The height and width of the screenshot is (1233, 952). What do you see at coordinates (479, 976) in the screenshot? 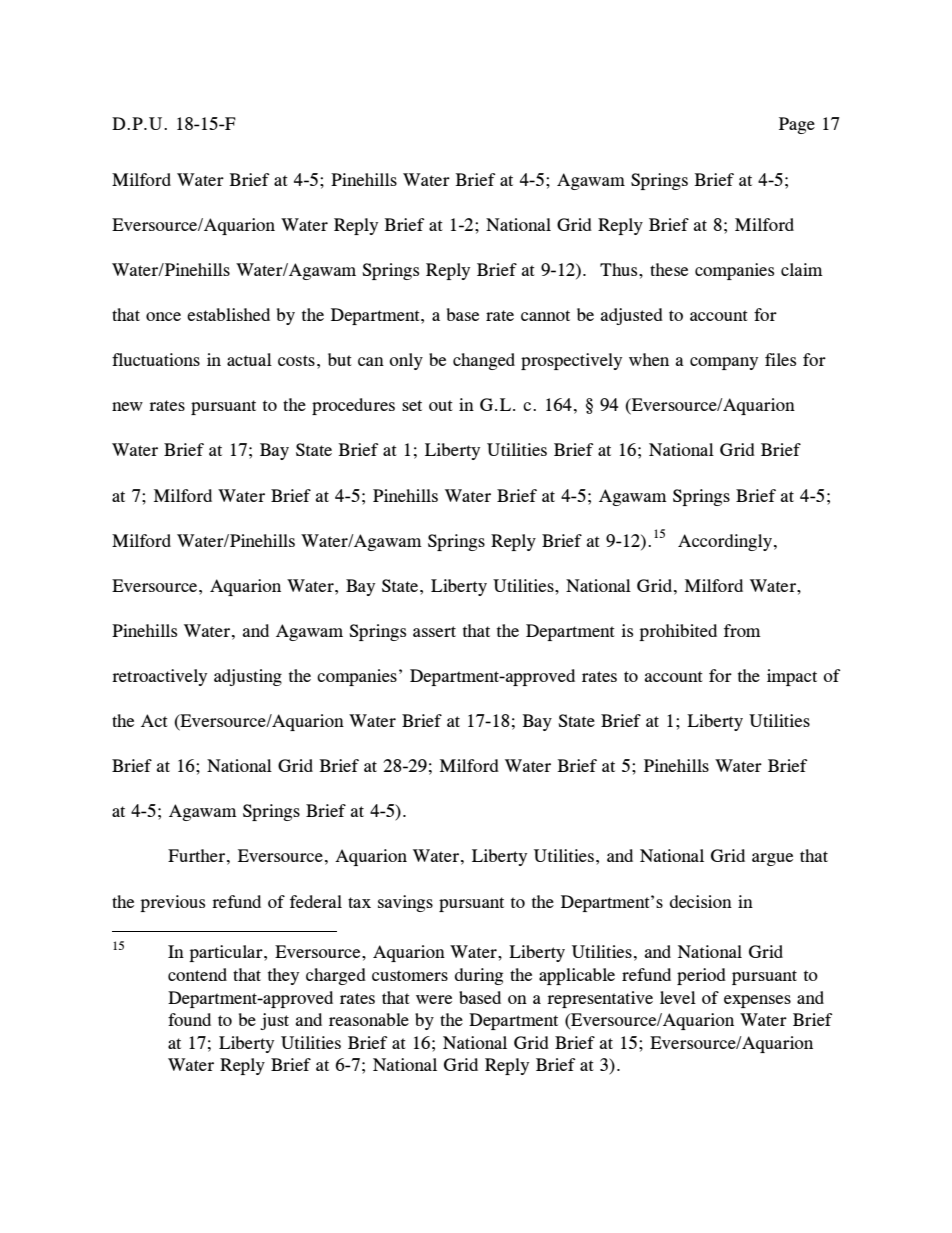
I see `during` at bounding box center [479, 976].
